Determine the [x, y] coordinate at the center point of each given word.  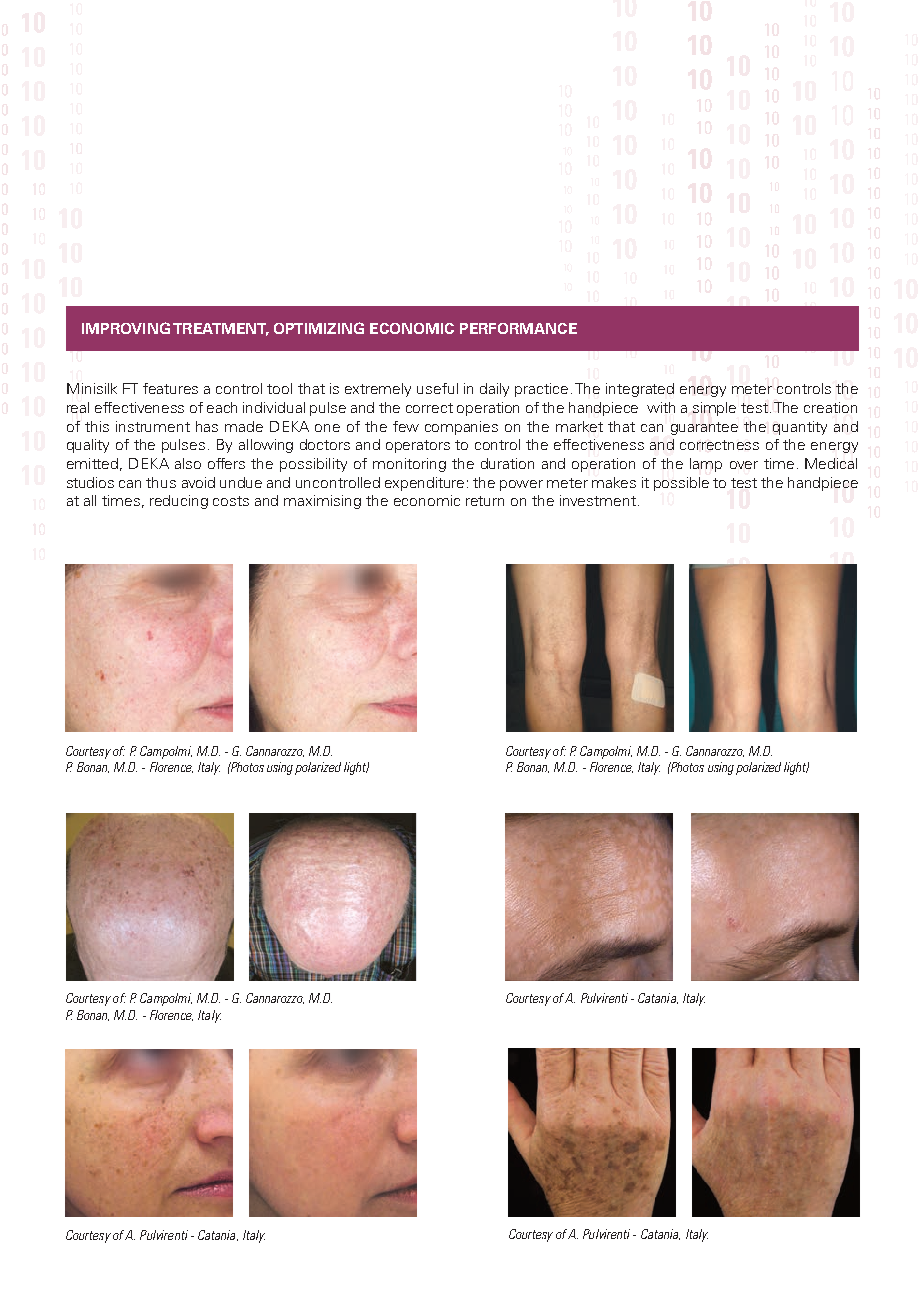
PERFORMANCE [518, 328]
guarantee [704, 428]
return [485, 501]
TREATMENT [221, 329]
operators [418, 446]
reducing [179, 502]
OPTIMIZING [319, 328]
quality [88, 446]
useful [437, 388]
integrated [640, 390]
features [170, 388]
